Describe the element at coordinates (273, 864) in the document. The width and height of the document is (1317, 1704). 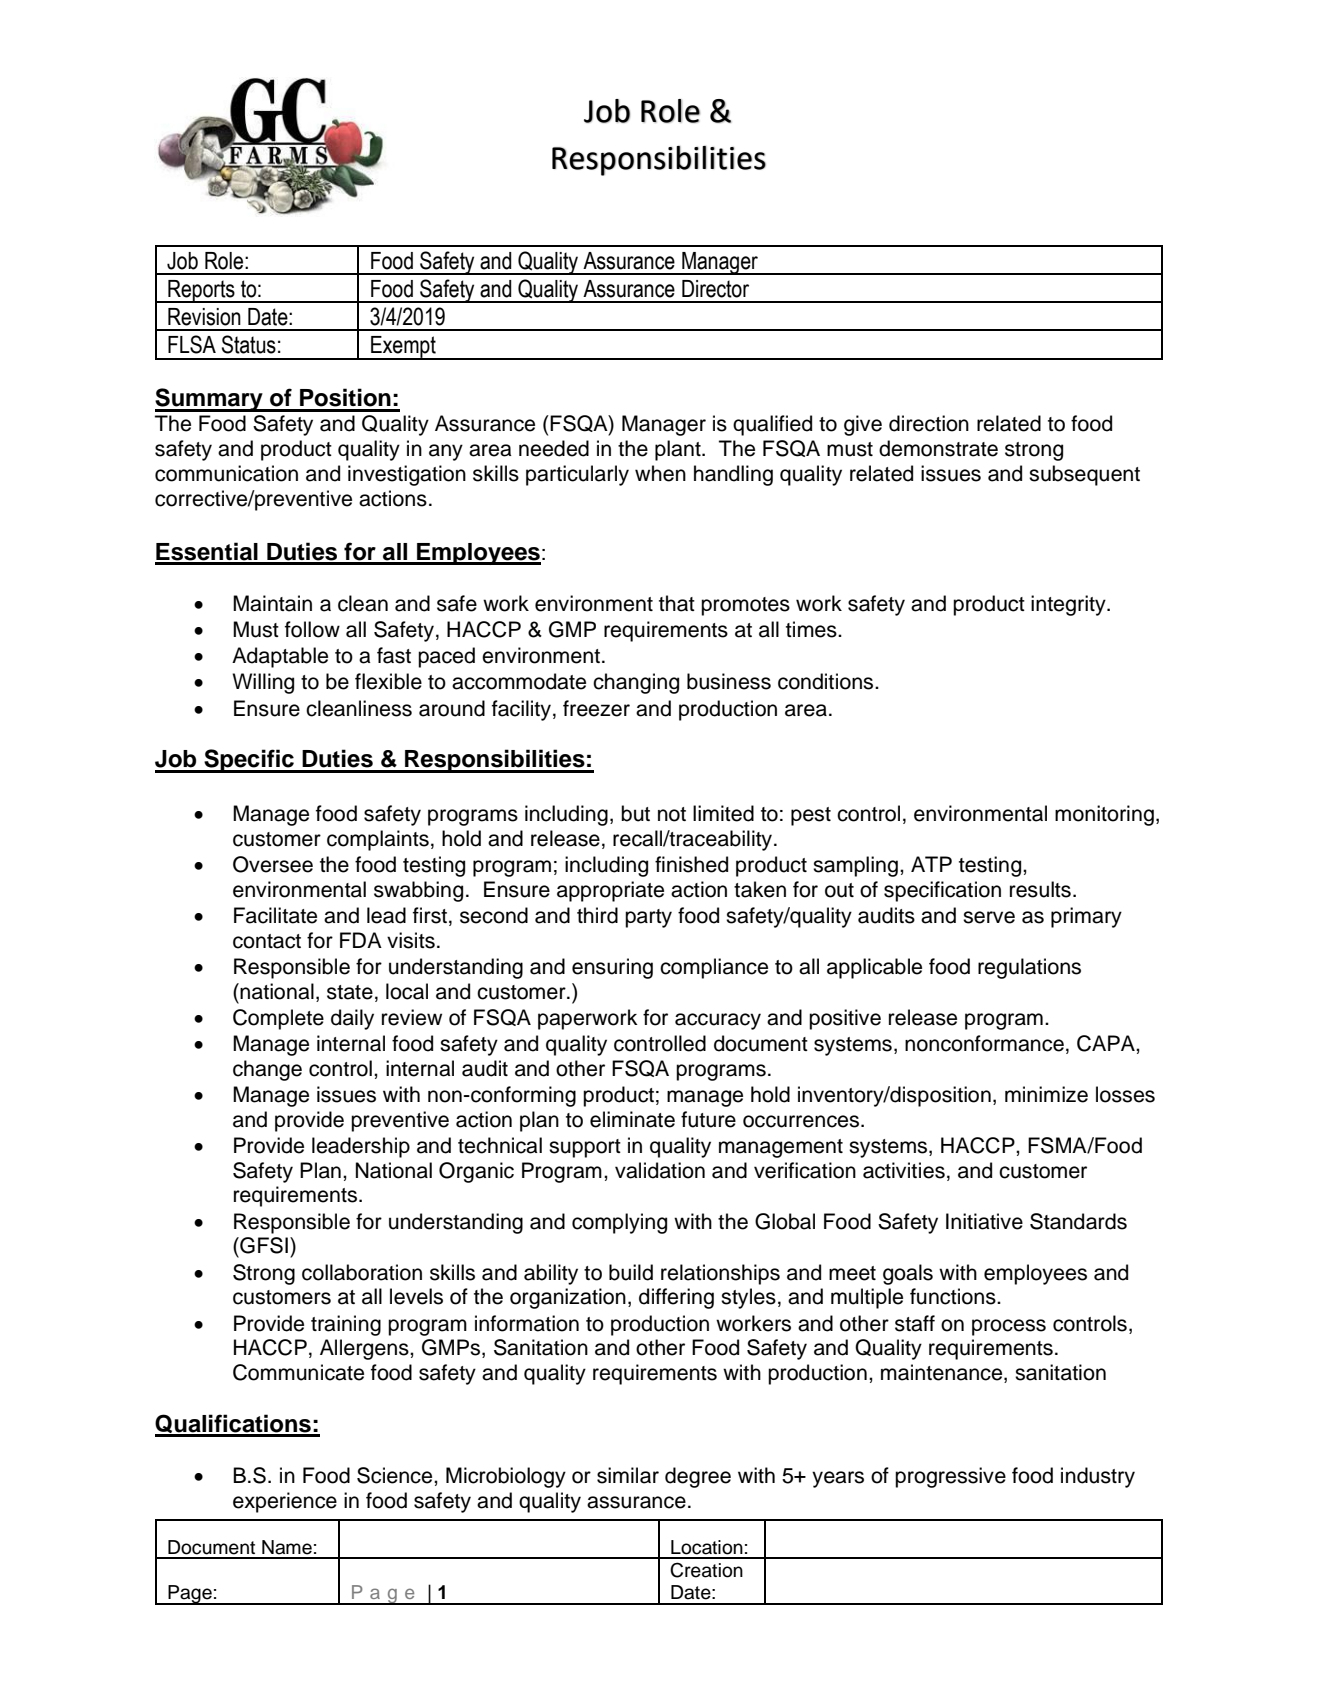
I see `Oversee` at that location.
